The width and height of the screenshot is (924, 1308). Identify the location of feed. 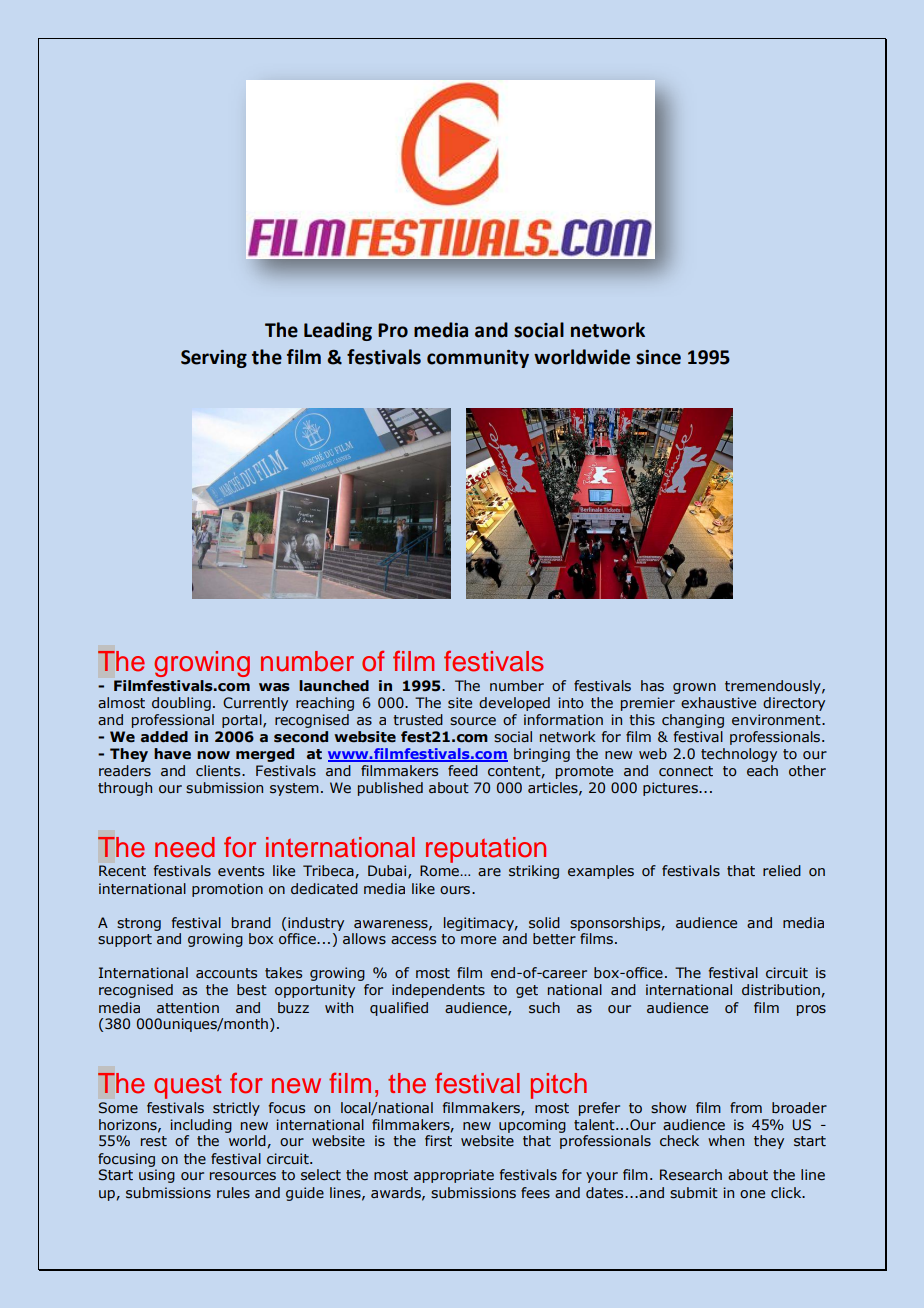
(463, 770).
